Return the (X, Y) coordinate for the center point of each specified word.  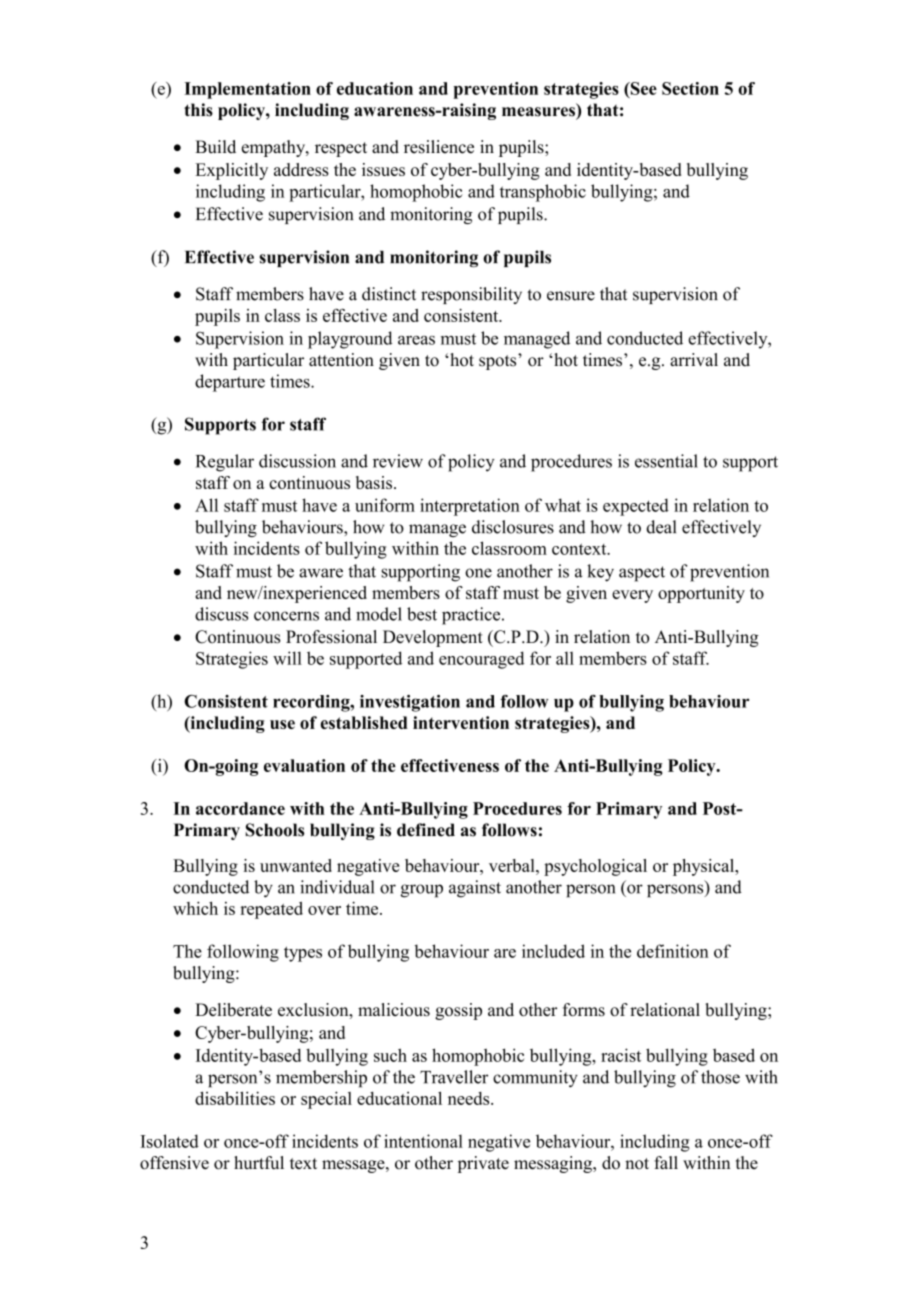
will (287, 658)
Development (433, 638)
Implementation (247, 90)
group (421, 891)
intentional (423, 1141)
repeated (271, 910)
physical (705, 867)
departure (230, 383)
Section (690, 88)
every (632, 596)
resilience (439, 147)
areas (416, 340)
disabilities (235, 1098)
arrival (694, 359)
